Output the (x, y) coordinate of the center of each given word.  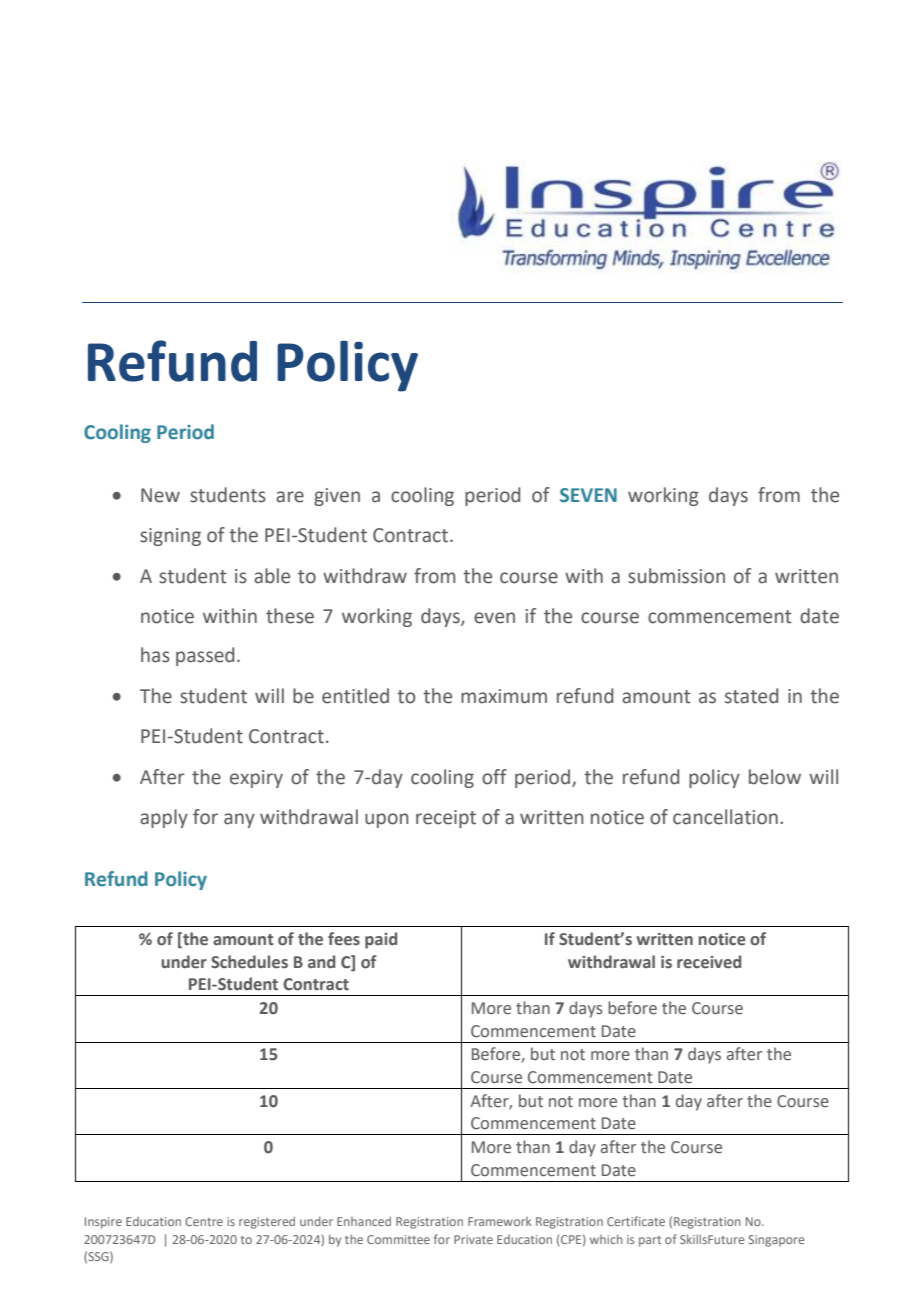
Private (473, 1239)
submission (676, 576)
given (337, 497)
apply (164, 818)
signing (170, 537)
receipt (446, 819)
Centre (204, 1221)
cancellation (725, 817)
